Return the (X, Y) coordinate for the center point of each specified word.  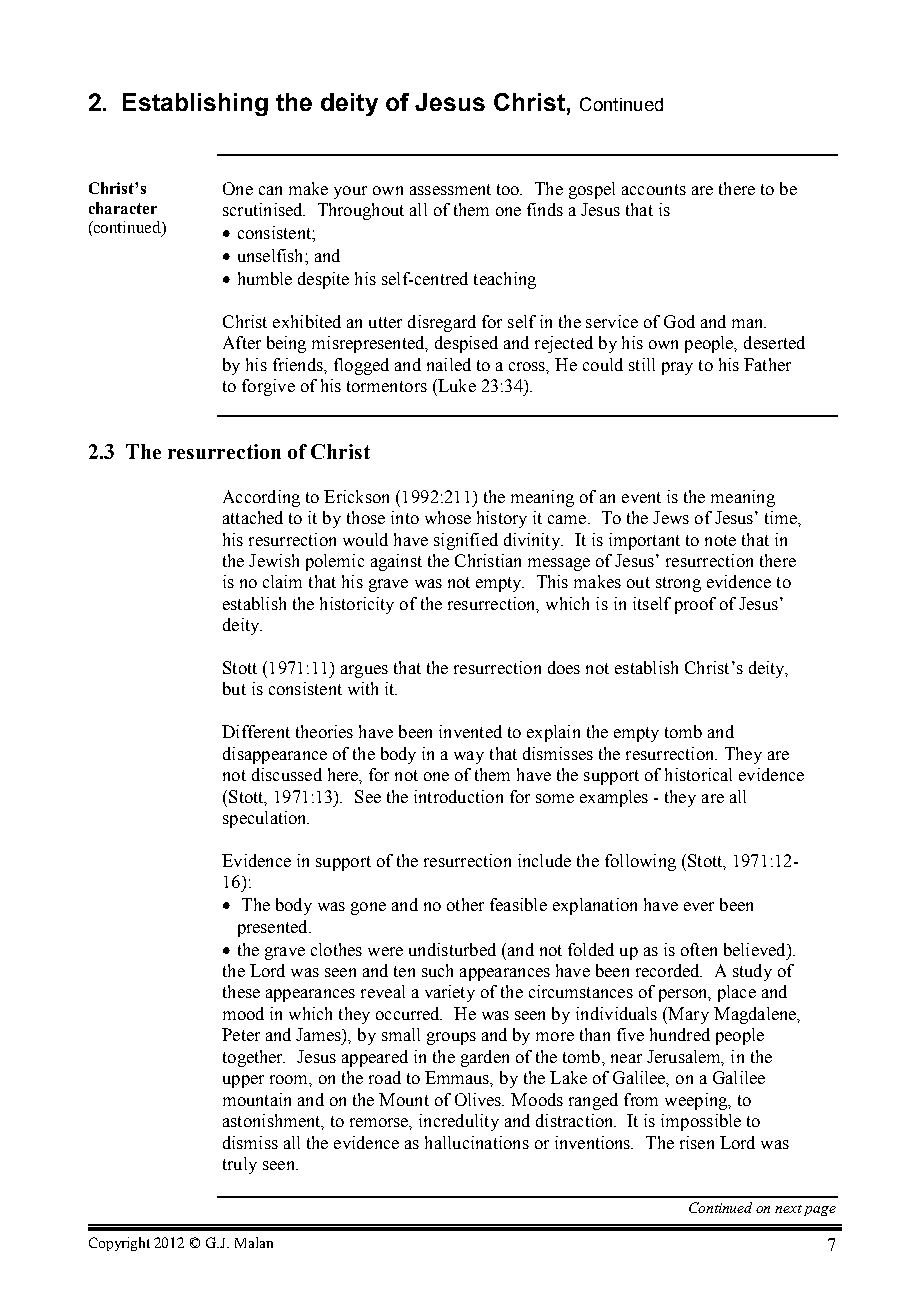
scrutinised (264, 209)
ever (699, 906)
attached (253, 517)
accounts (654, 189)
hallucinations (477, 1142)
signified (466, 541)
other (465, 904)
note (720, 540)
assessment (450, 189)
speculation (266, 819)
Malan (254, 1242)
